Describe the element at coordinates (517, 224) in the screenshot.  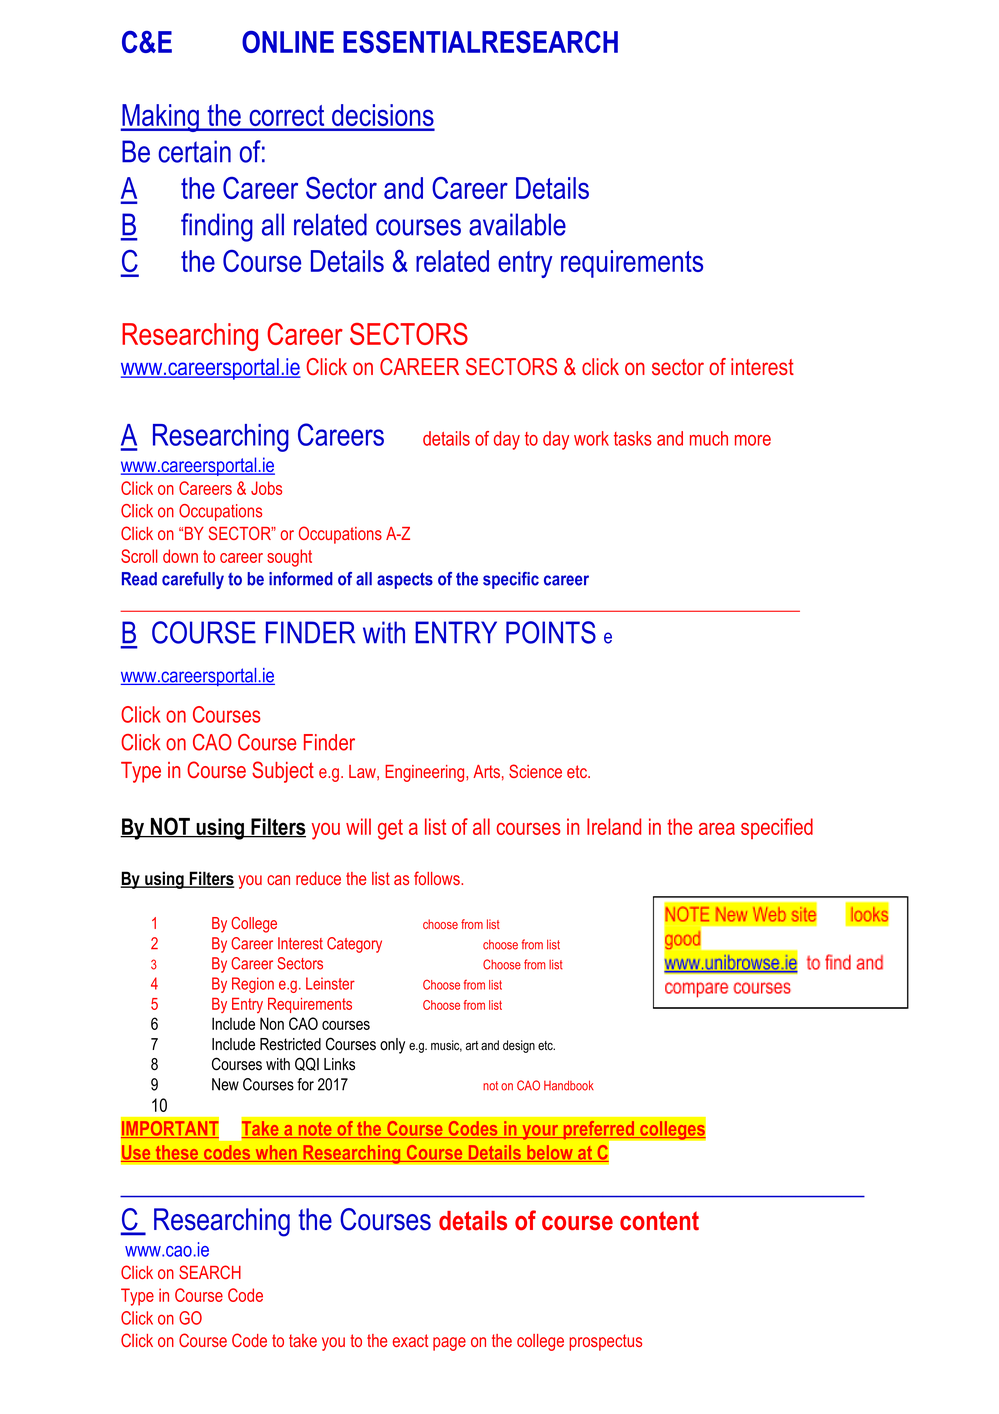
I see `available` at that location.
